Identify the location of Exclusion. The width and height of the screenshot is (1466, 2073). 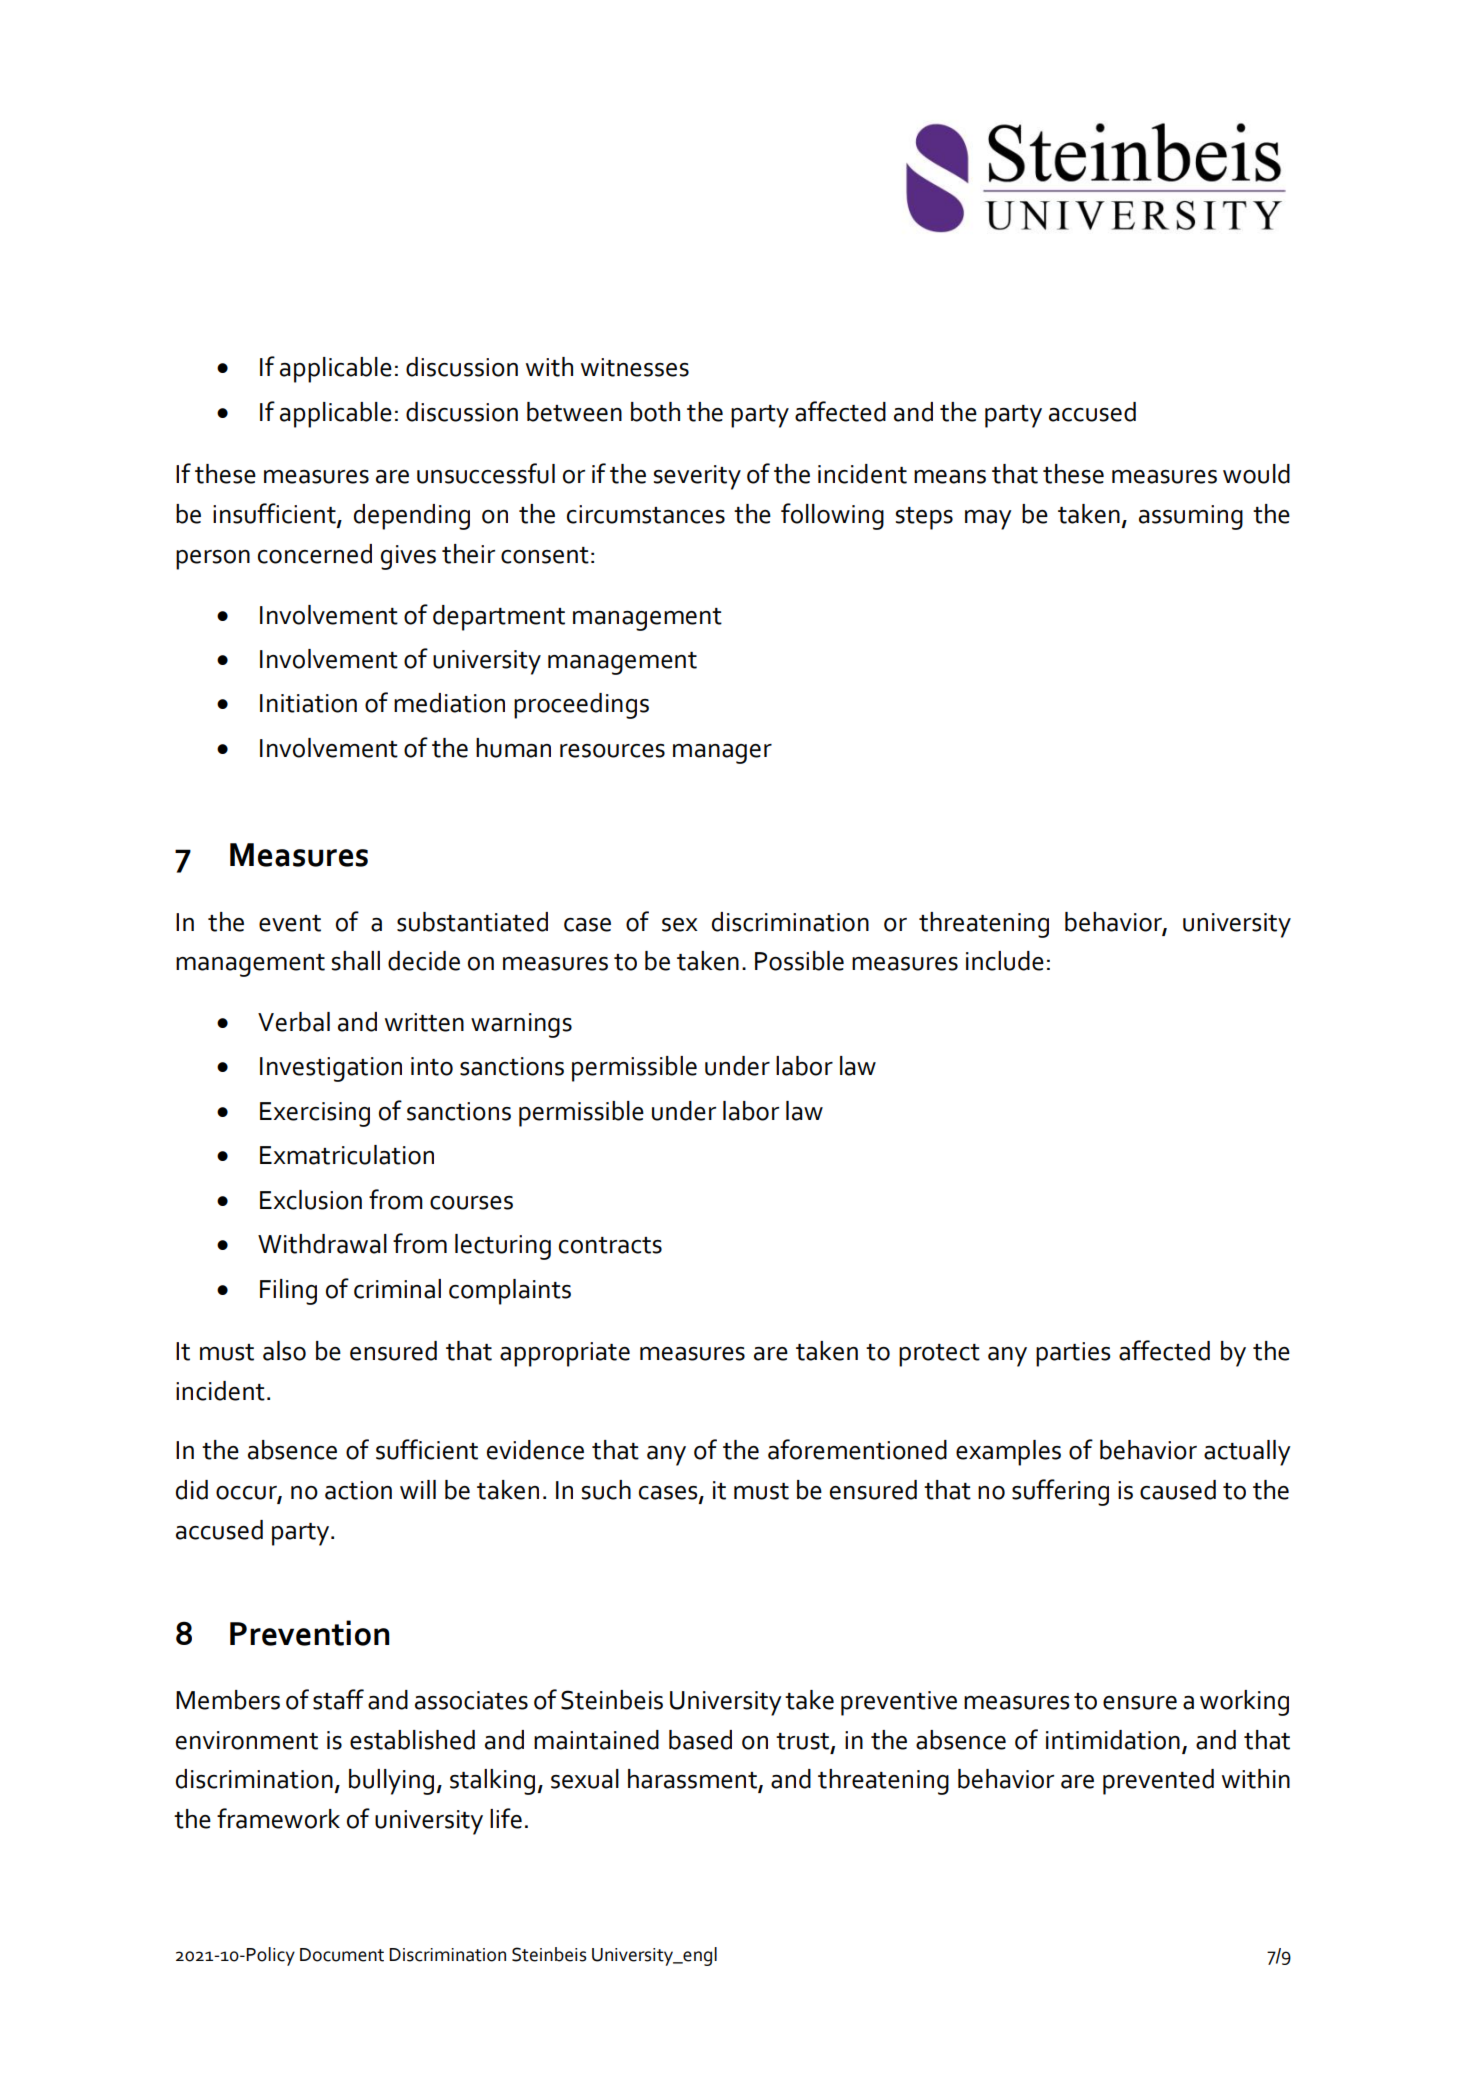
(311, 1200).
